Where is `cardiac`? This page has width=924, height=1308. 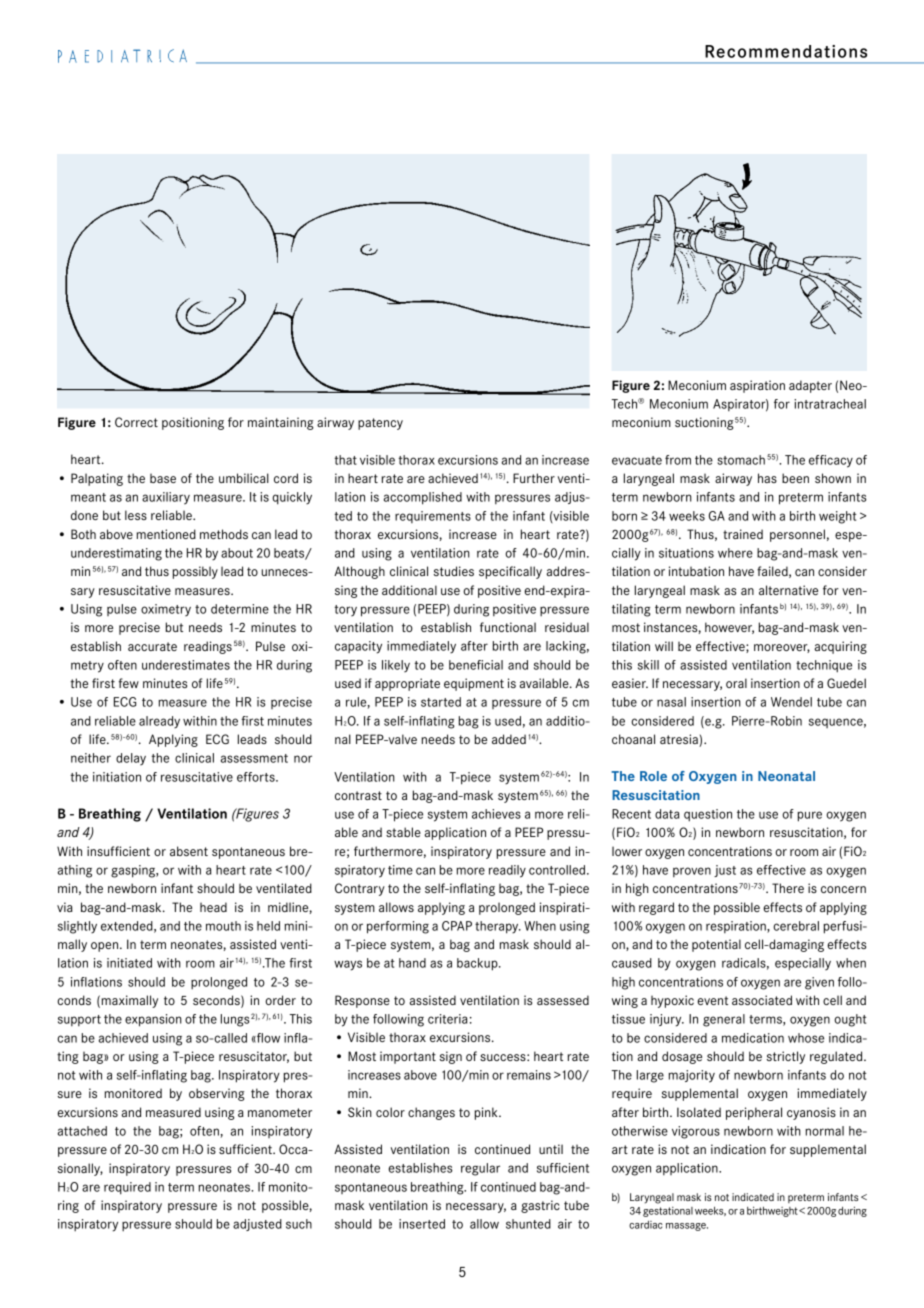
cardiac is located at coordinates (646, 1225).
